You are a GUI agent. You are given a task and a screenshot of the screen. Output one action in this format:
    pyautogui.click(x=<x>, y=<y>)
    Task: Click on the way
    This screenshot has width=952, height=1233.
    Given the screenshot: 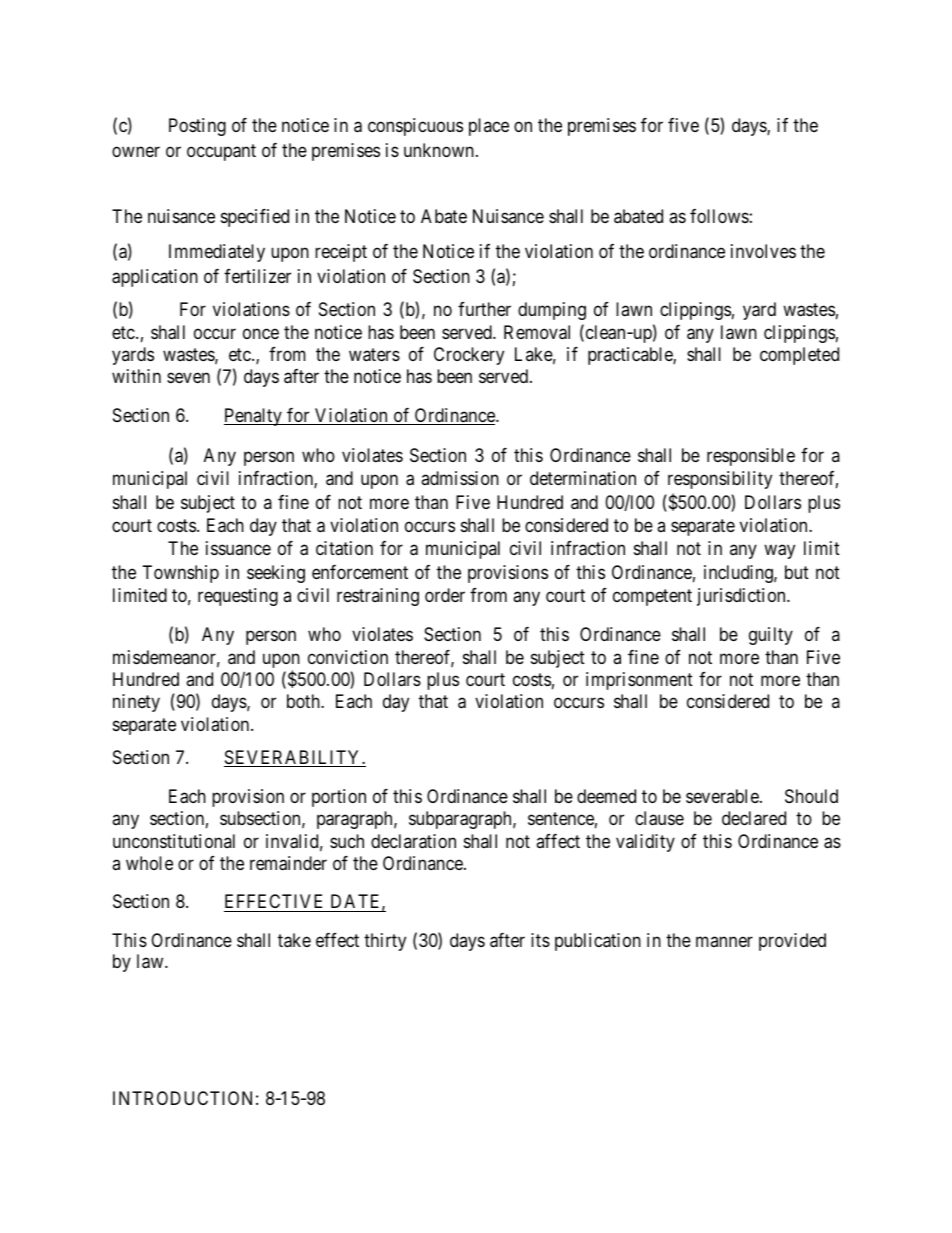 What is the action you would take?
    pyautogui.click(x=779, y=552)
